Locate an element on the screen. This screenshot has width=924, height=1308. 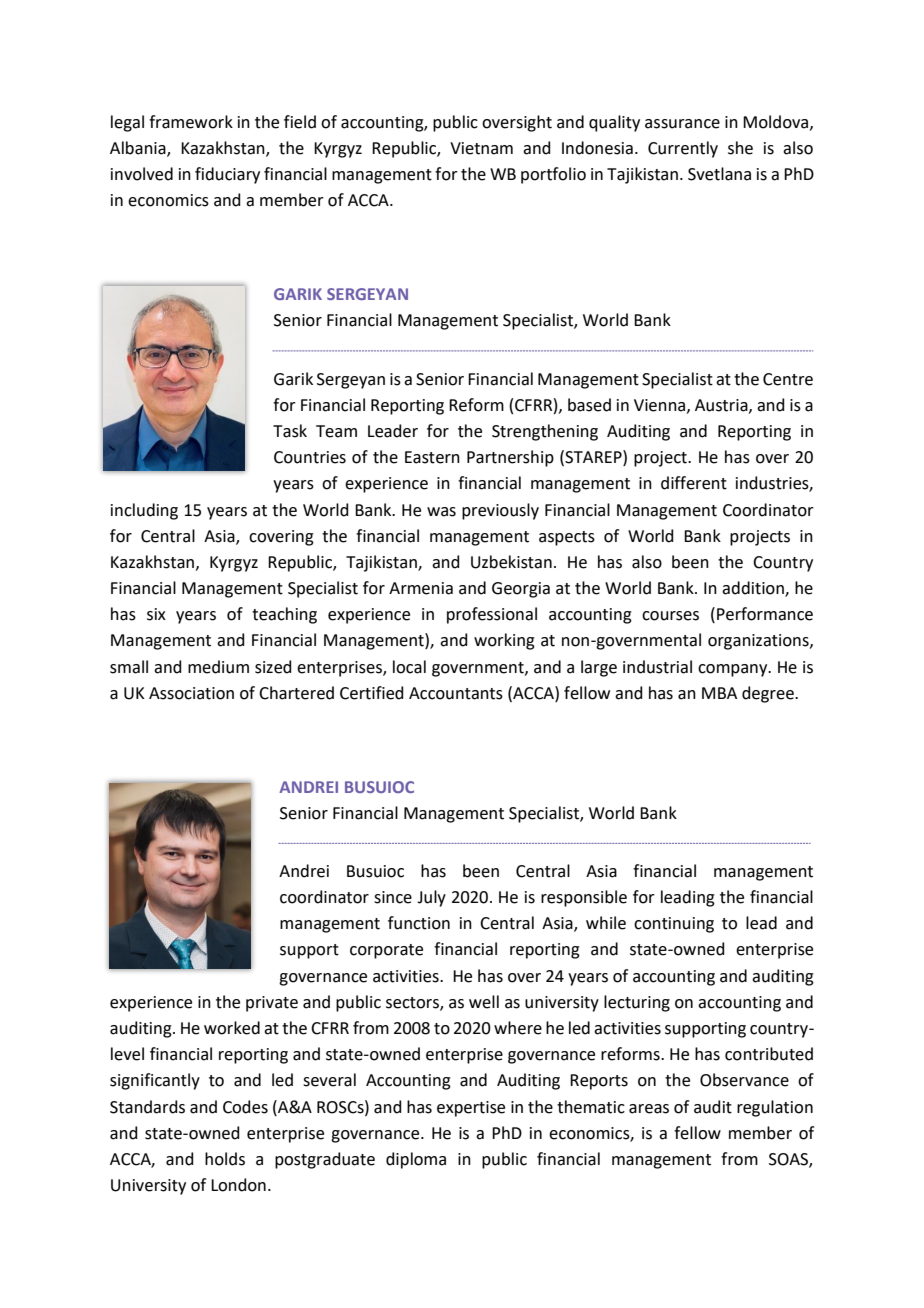
Currently is located at coordinates (683, 149).
